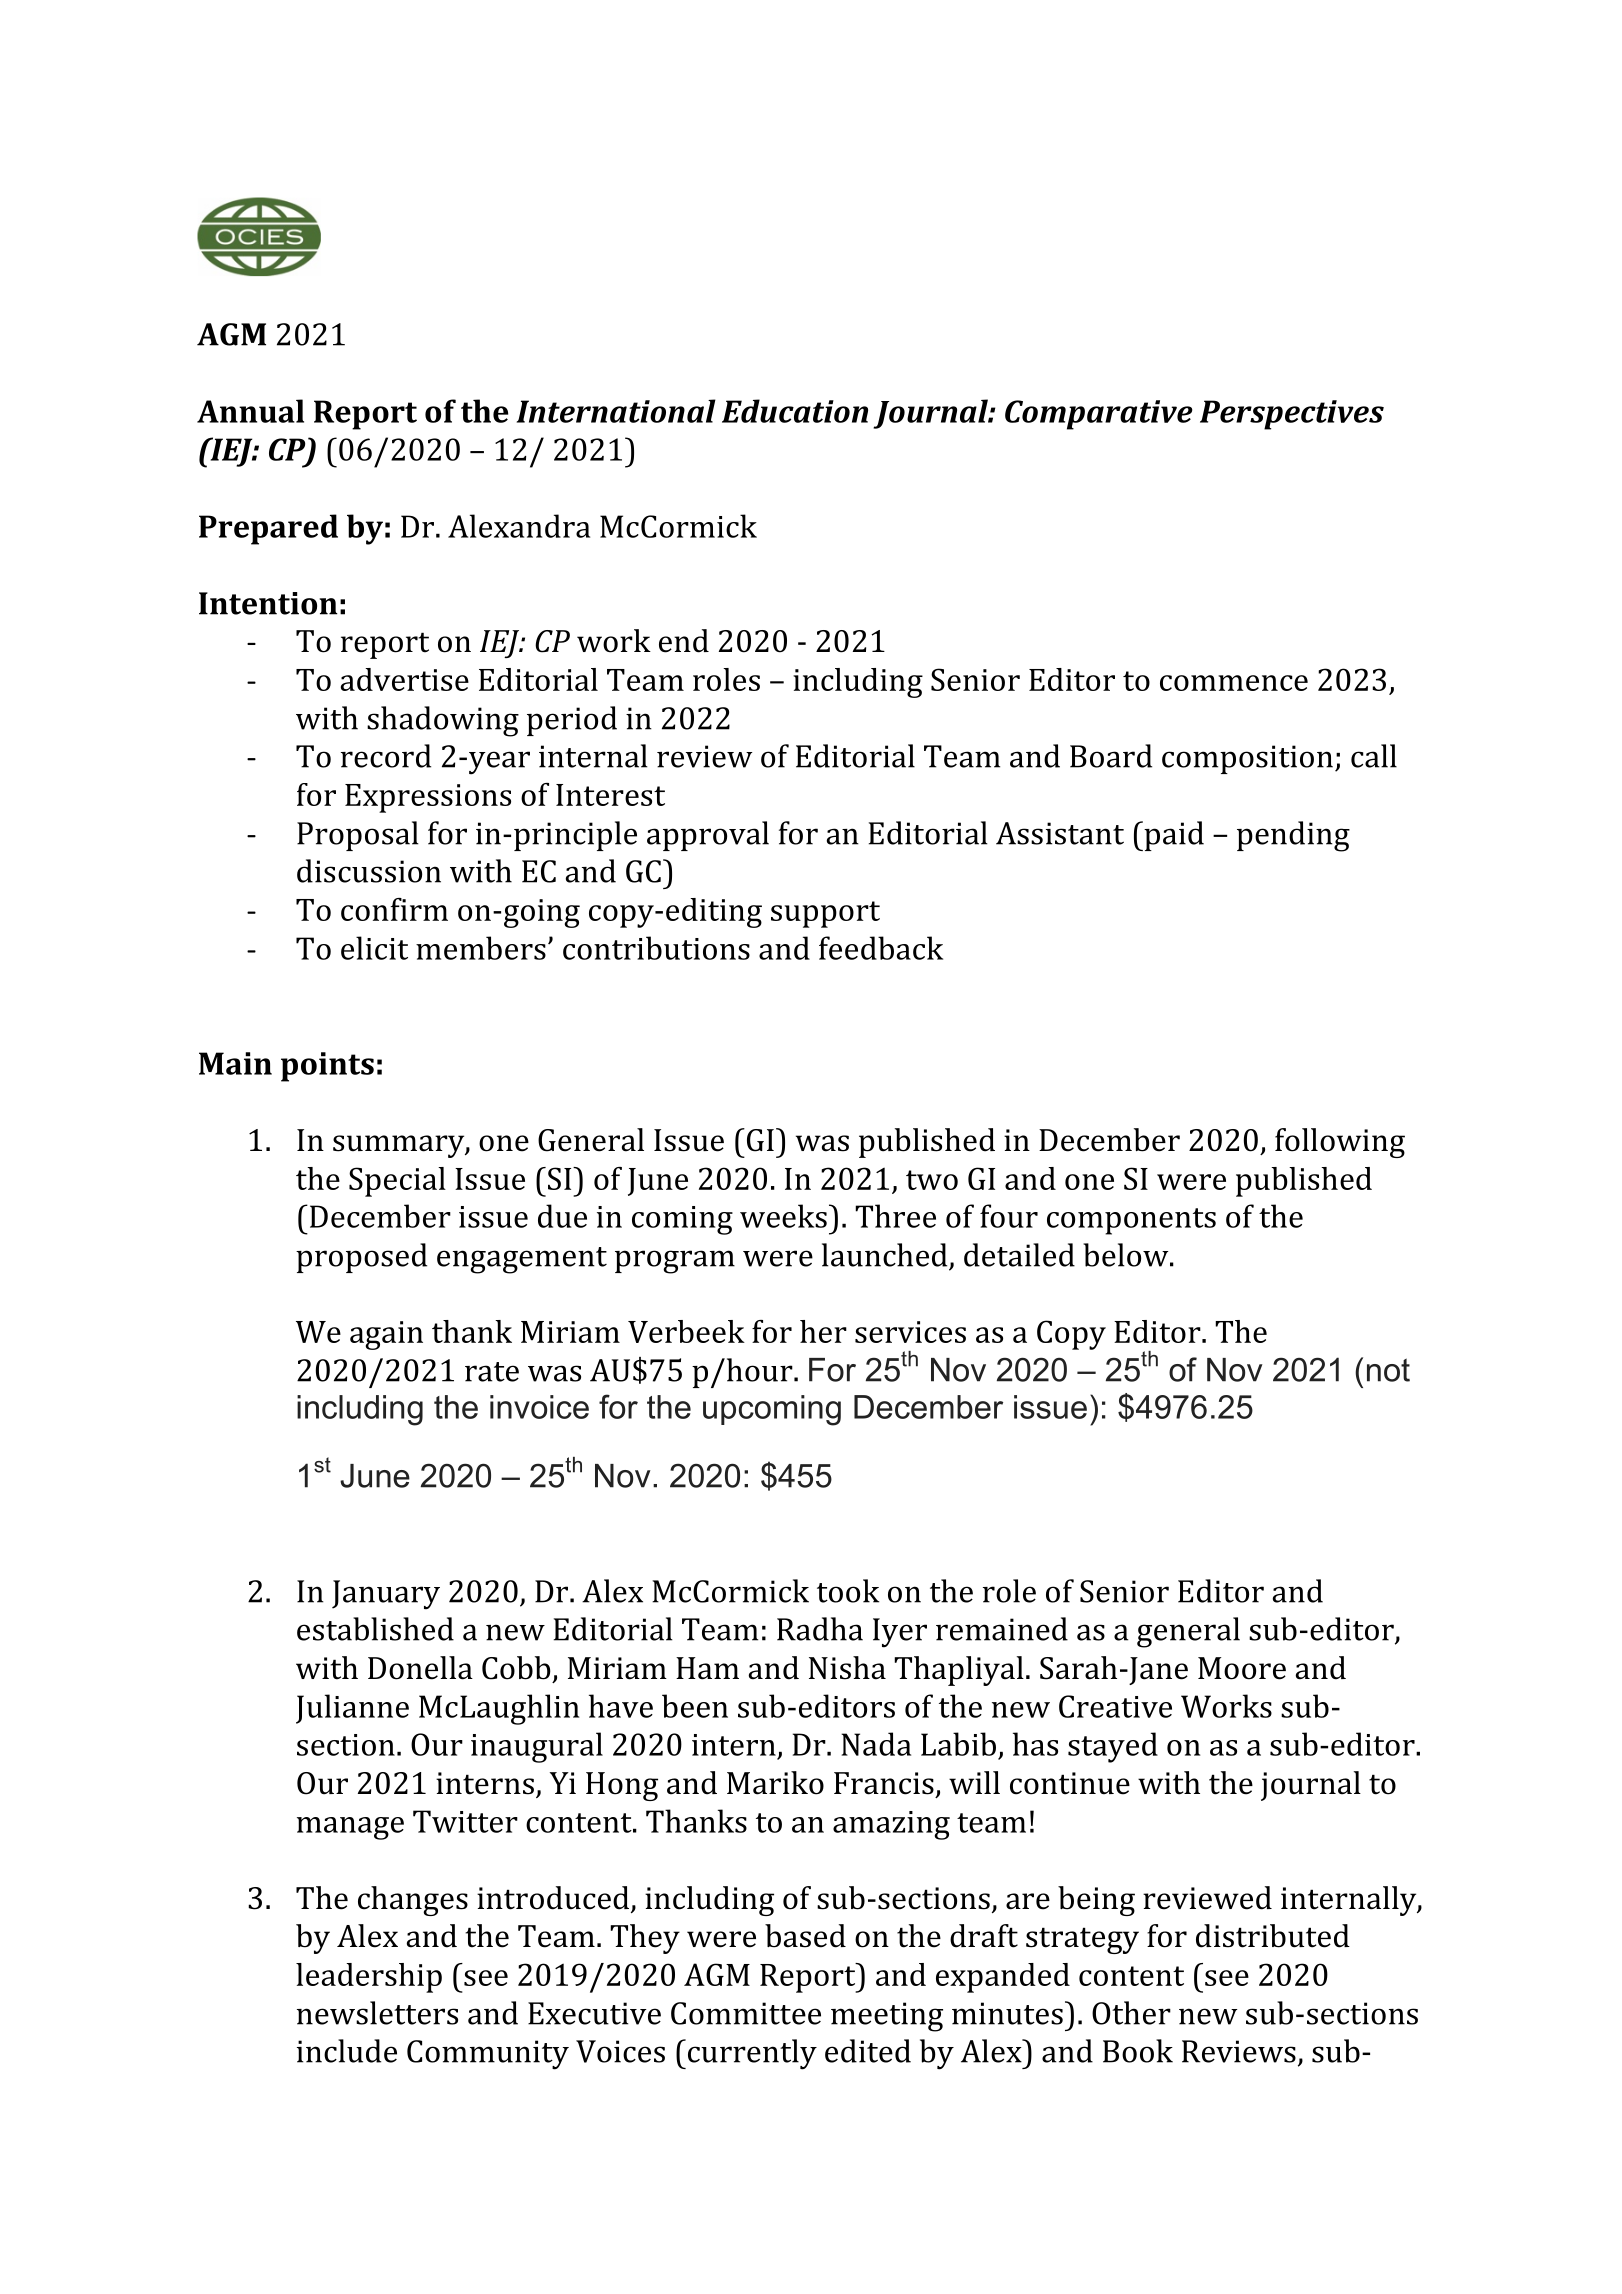  What do you see at coordinates (361, 1258) in the screenshot?
I see `proposed` at bounding box center [361, 1258].
